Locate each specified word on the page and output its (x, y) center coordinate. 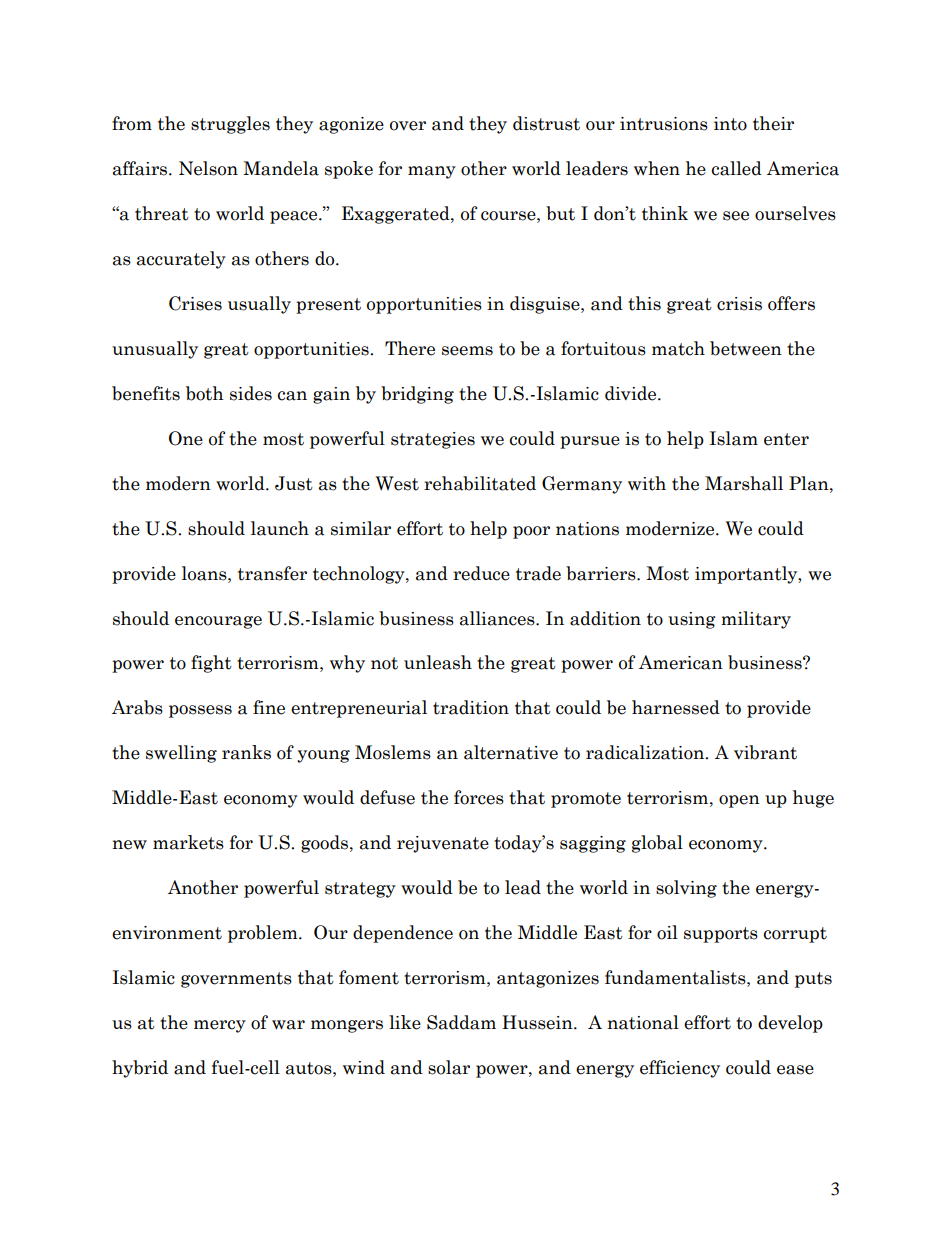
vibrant (765, 752)
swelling (181, 754)
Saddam (461, 1022)
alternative (511, 752)
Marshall (744, 483)
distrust (546, 123)
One (186, 438)
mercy (220, 1026)
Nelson (208, 168)
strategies (433, 440)
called (737, 168)
